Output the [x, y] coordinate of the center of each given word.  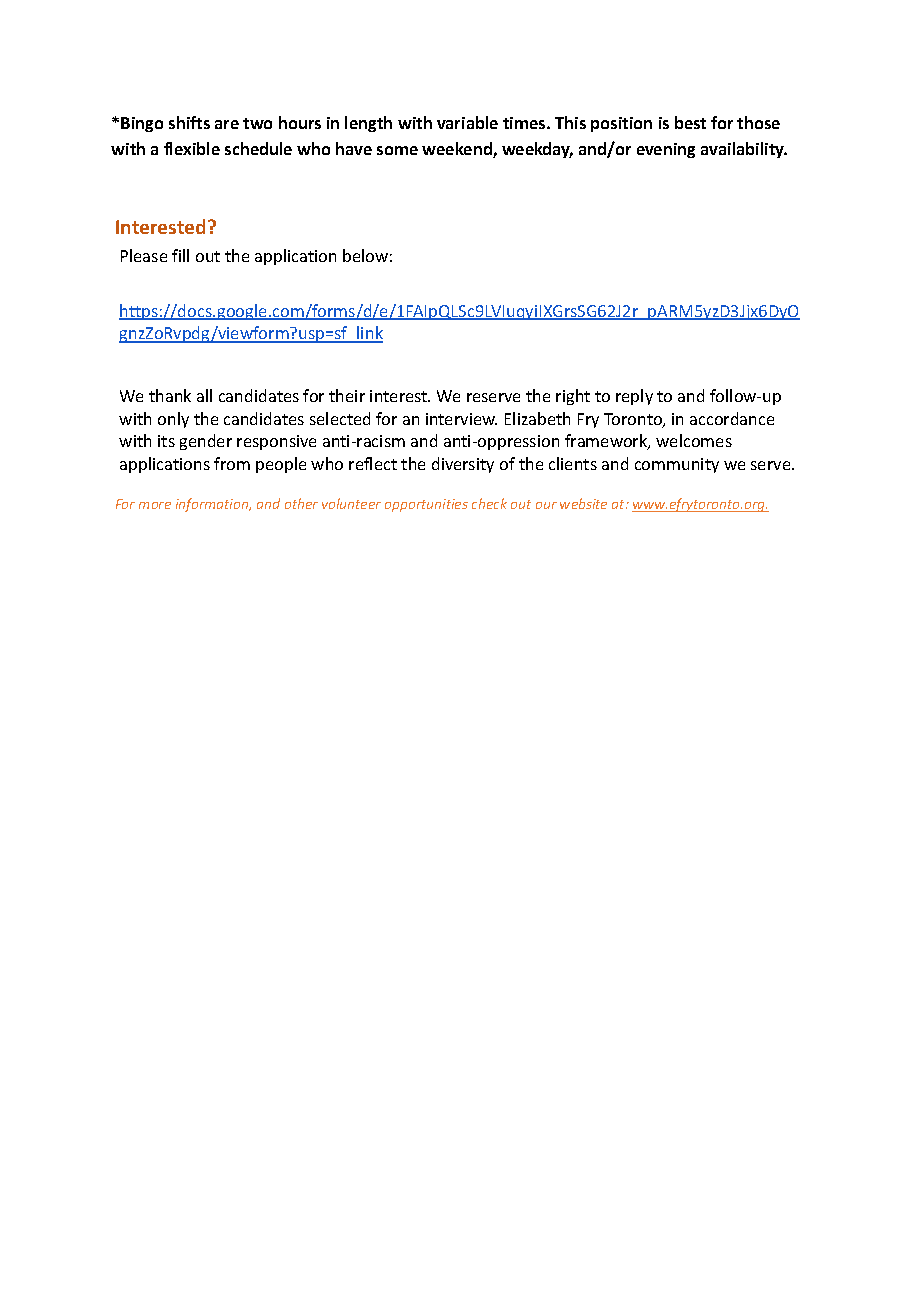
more [155, 505]
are [227, 124]
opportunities [426, 505]
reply [634, 397]
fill [180, 255]
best [690, 122]
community [677, 465]
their [347, 395]
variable [467, 122]
